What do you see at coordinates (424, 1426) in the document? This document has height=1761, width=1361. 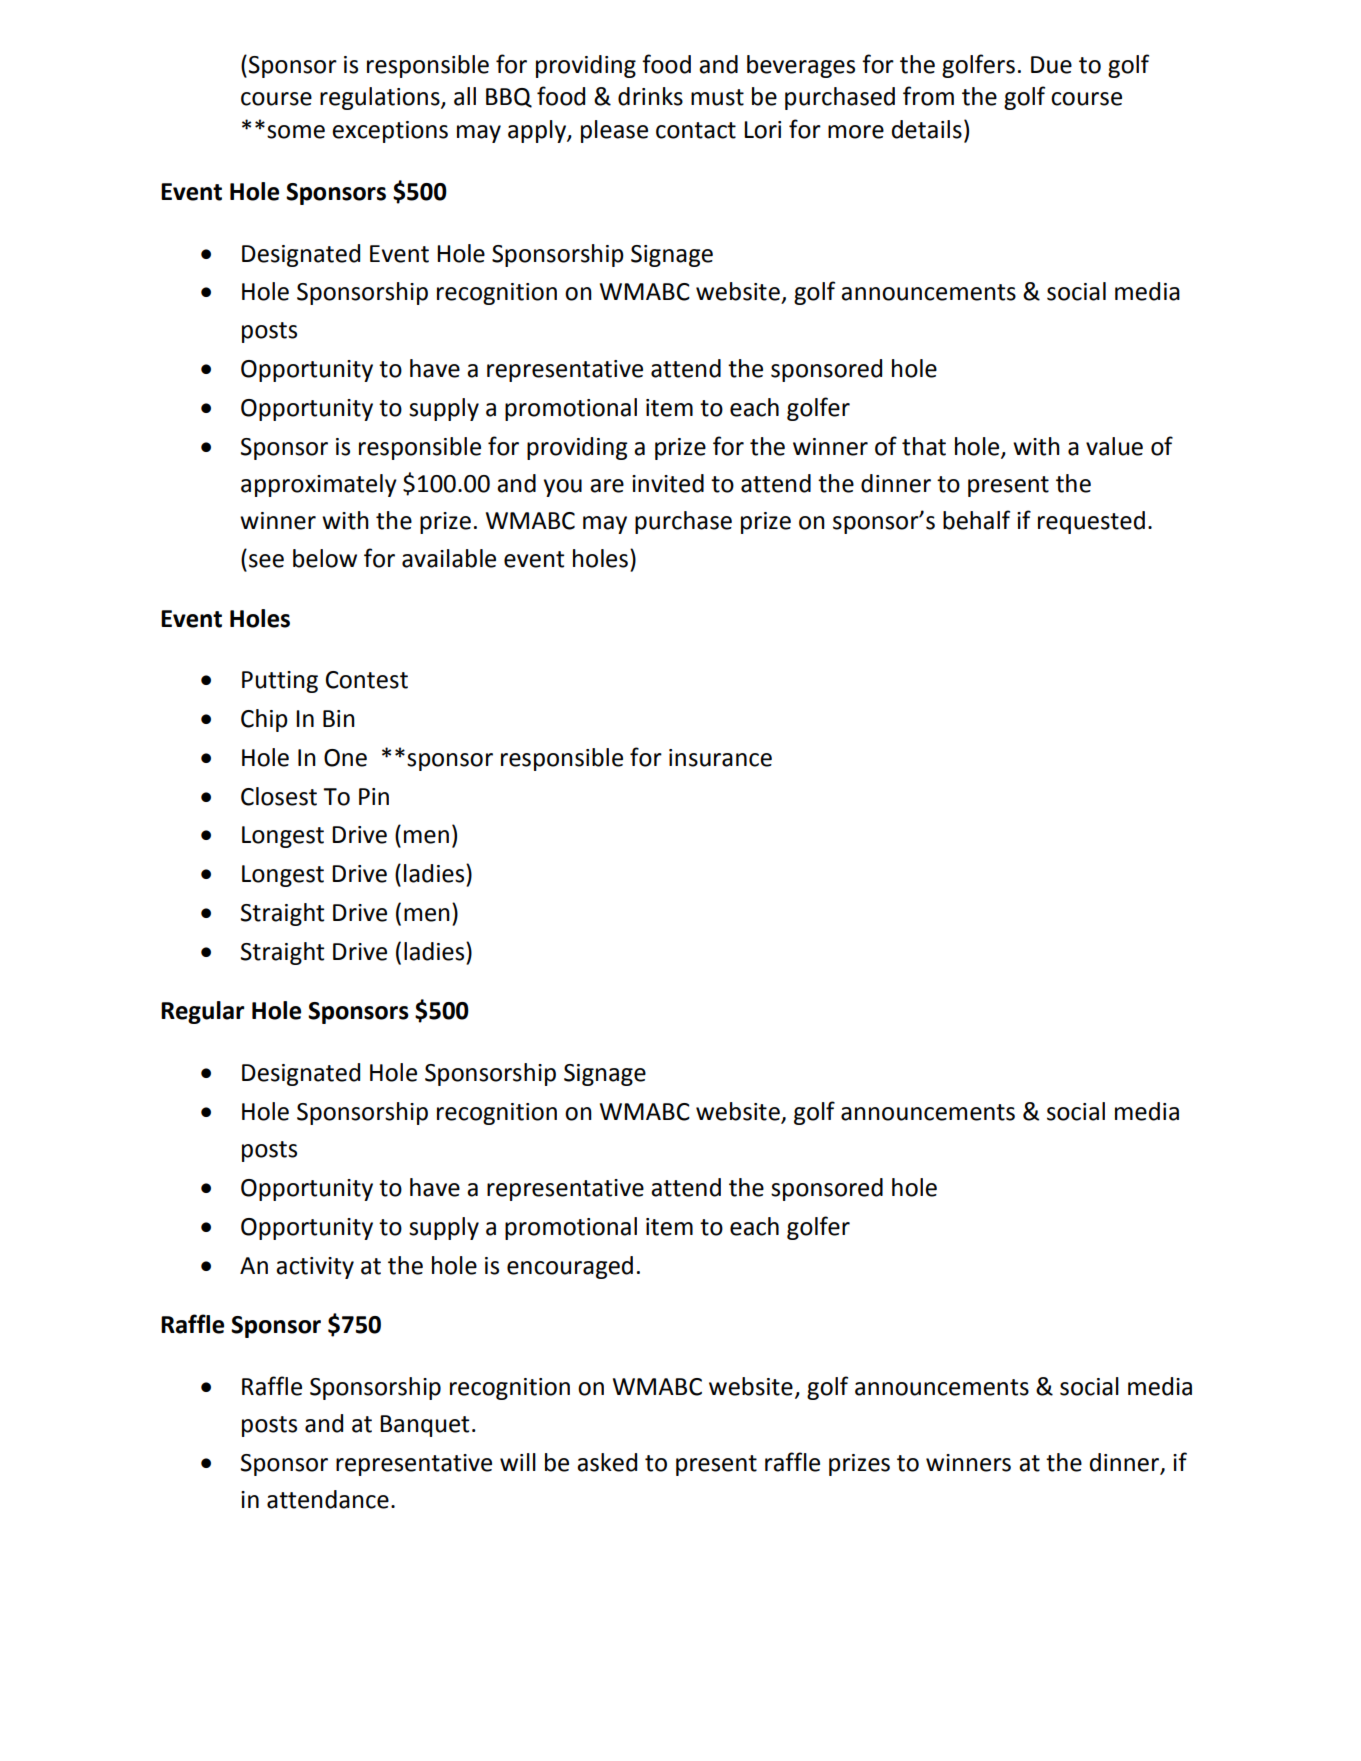 I see `Banquet` at bounding box center [424, 1426].
